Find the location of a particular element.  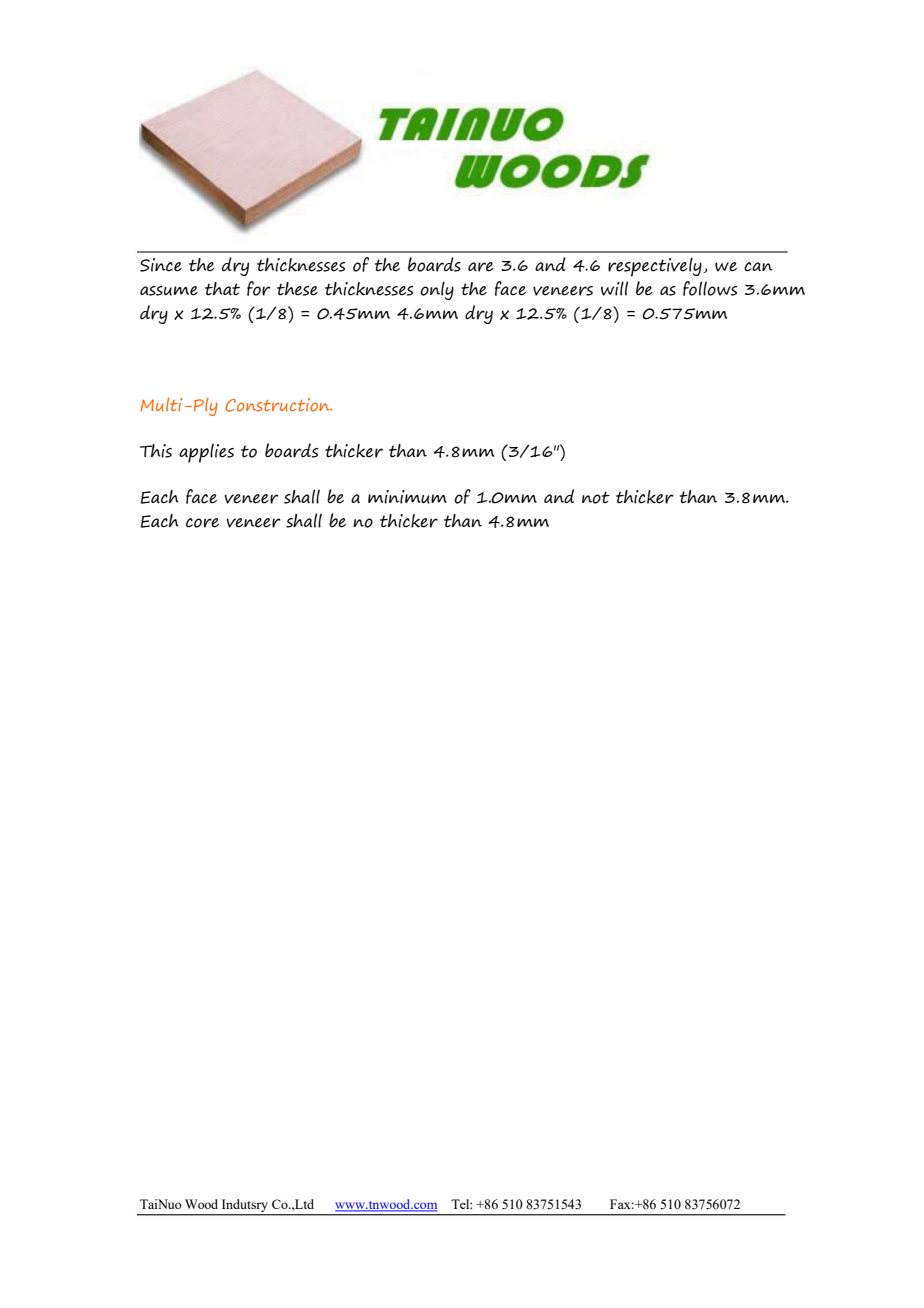

core is located at coordinates (202, 523).
